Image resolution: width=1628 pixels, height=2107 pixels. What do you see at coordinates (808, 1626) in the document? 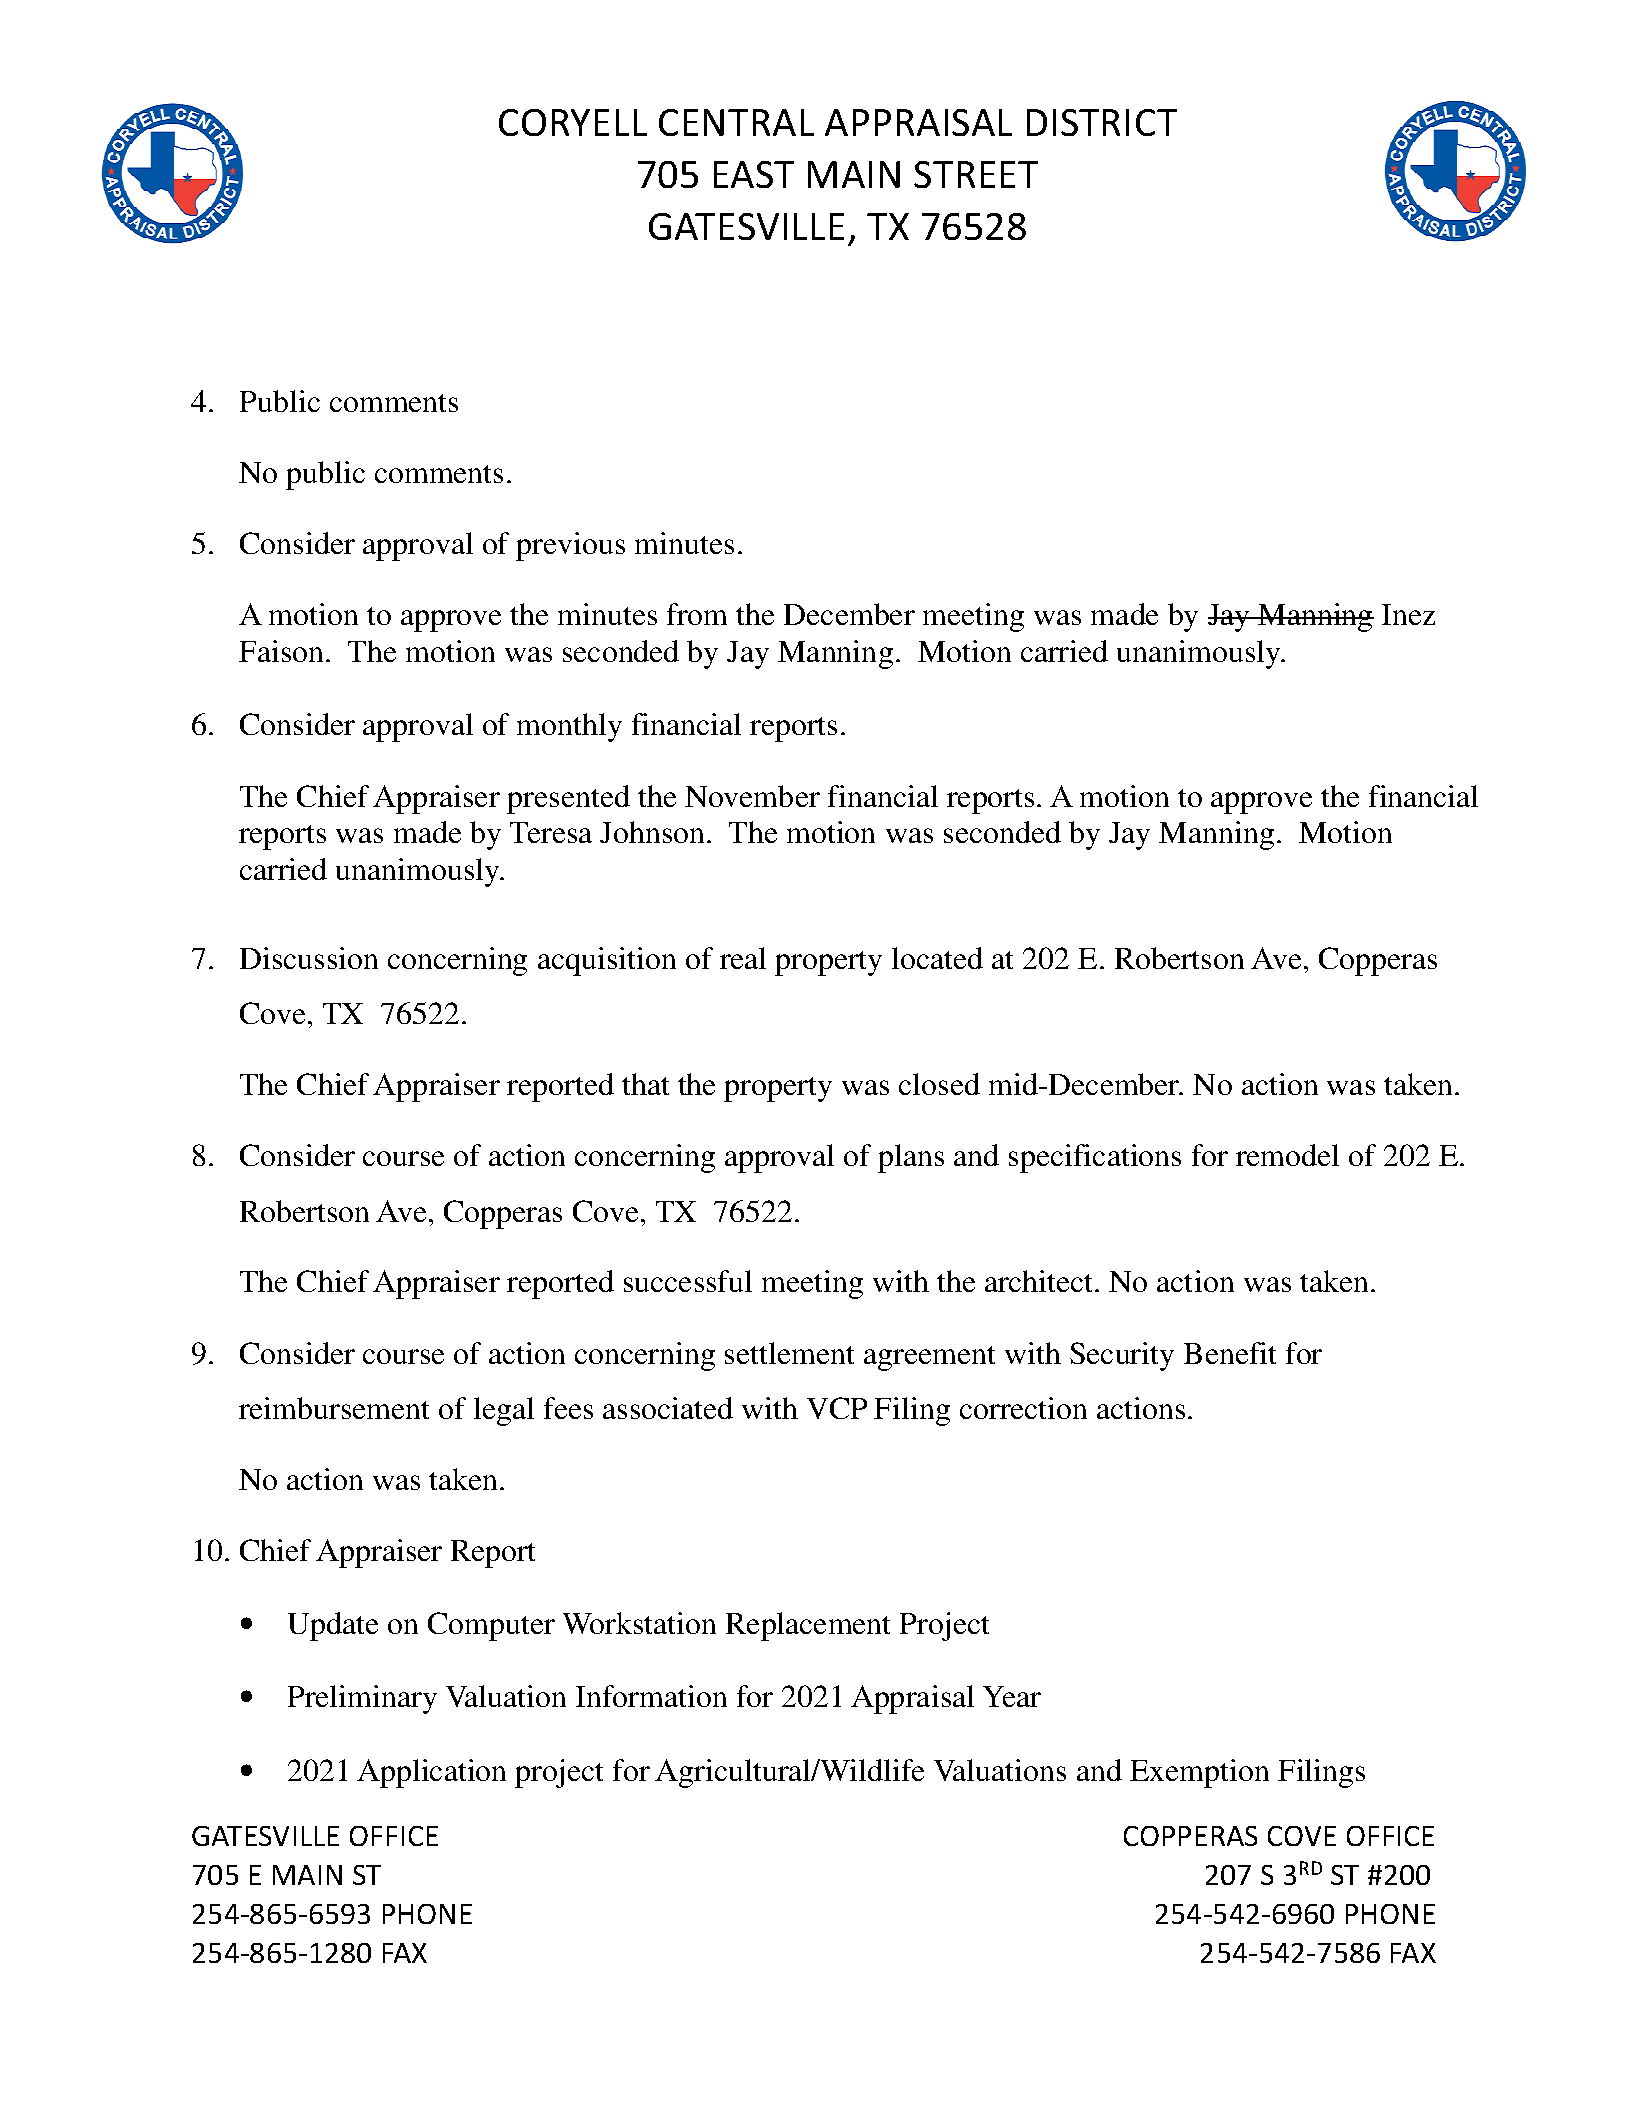
I see `Replacement` at bounding box center [808, 1626].
